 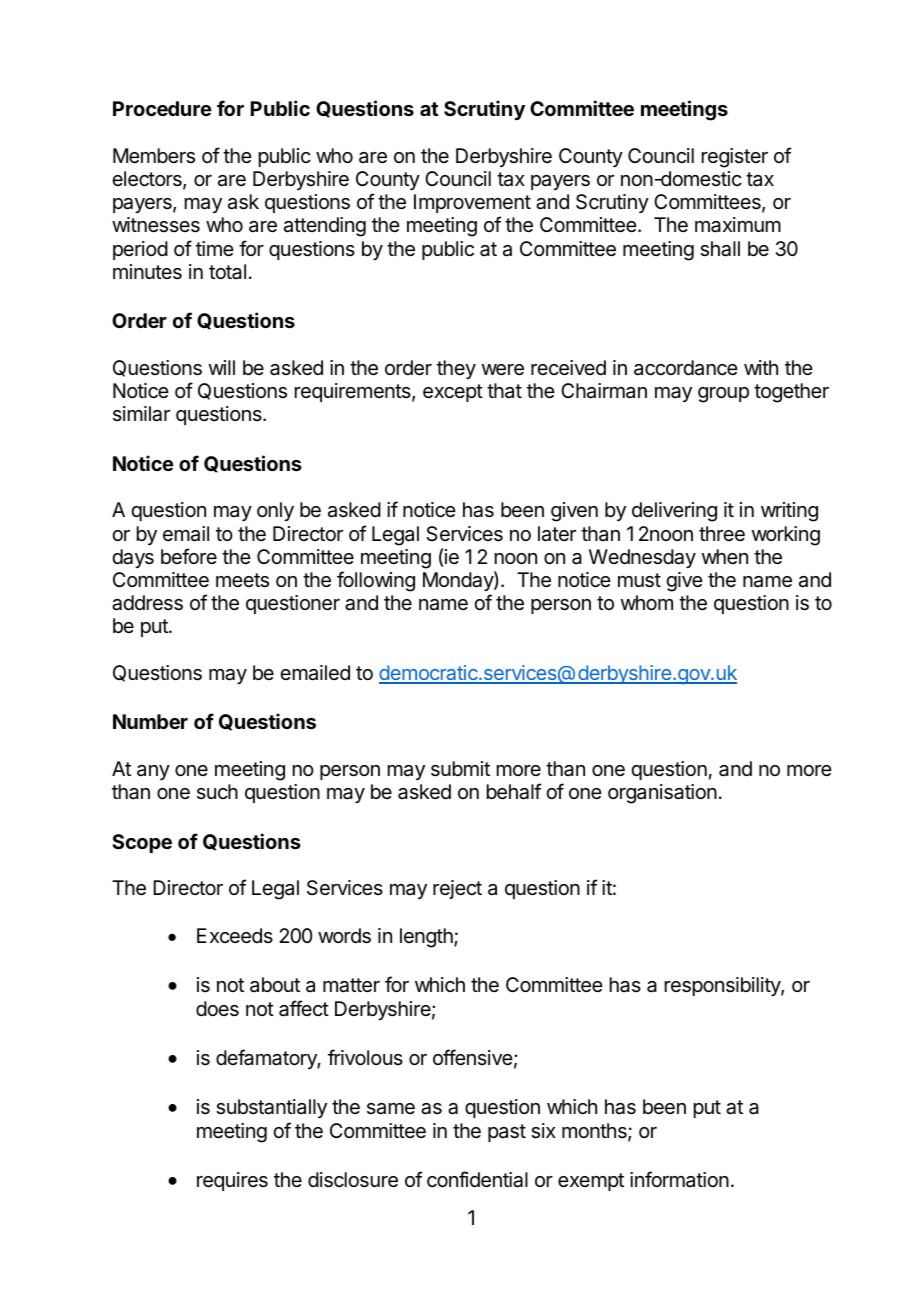 I want to click on submit, so click(x=460, y=769).
